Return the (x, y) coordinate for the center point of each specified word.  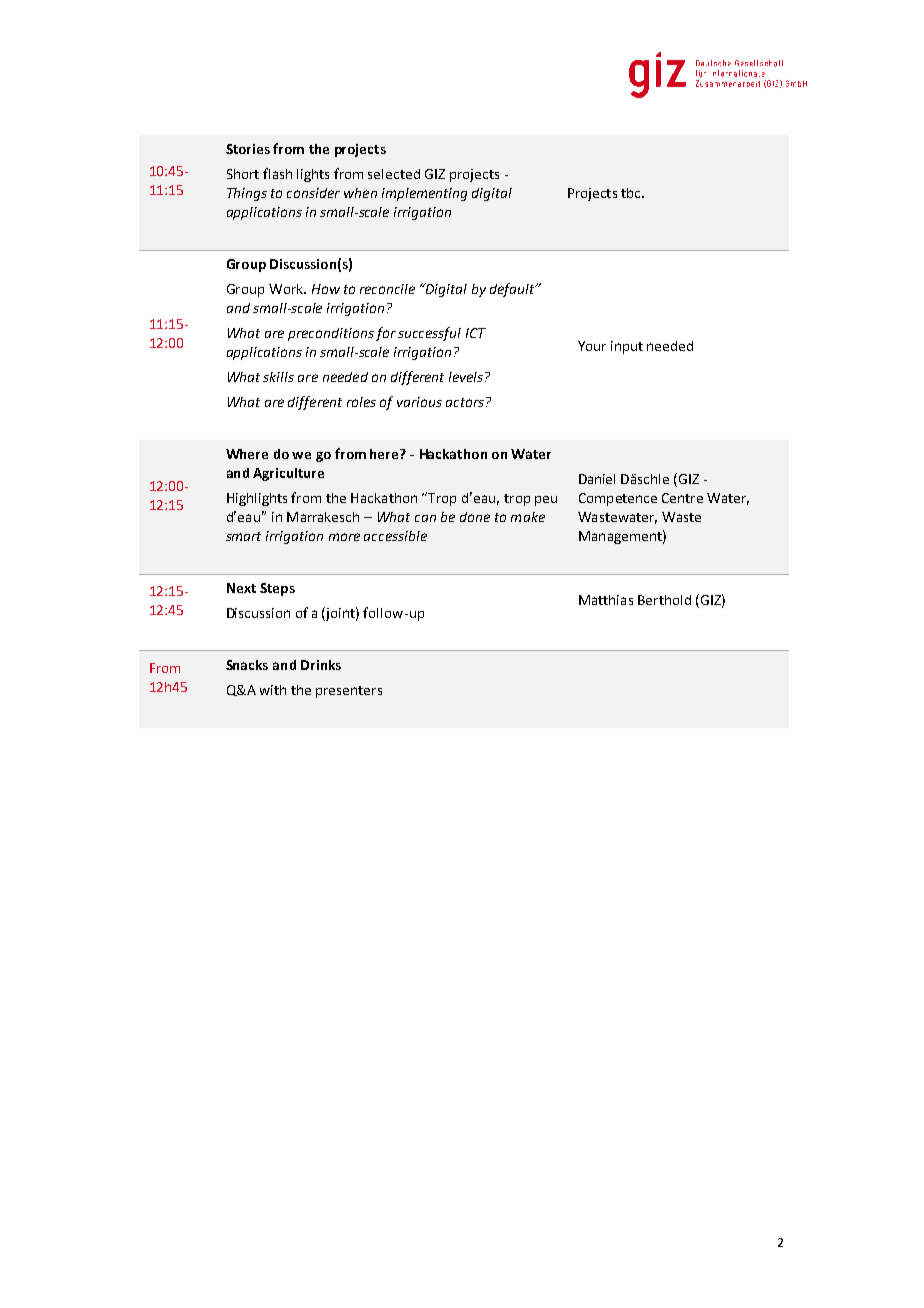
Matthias (606, 600)
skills (278, 377)
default (513, 290)
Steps (277, 589)
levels (467, 377)
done (475, 517)
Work (287, 289)
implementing (424, 194)
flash (277, 173)
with (273, 690)
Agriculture (288, 474)
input (627, 347)
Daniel (597, 479)
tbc (632, 193)
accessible (395, 536)
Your (592, 346)
